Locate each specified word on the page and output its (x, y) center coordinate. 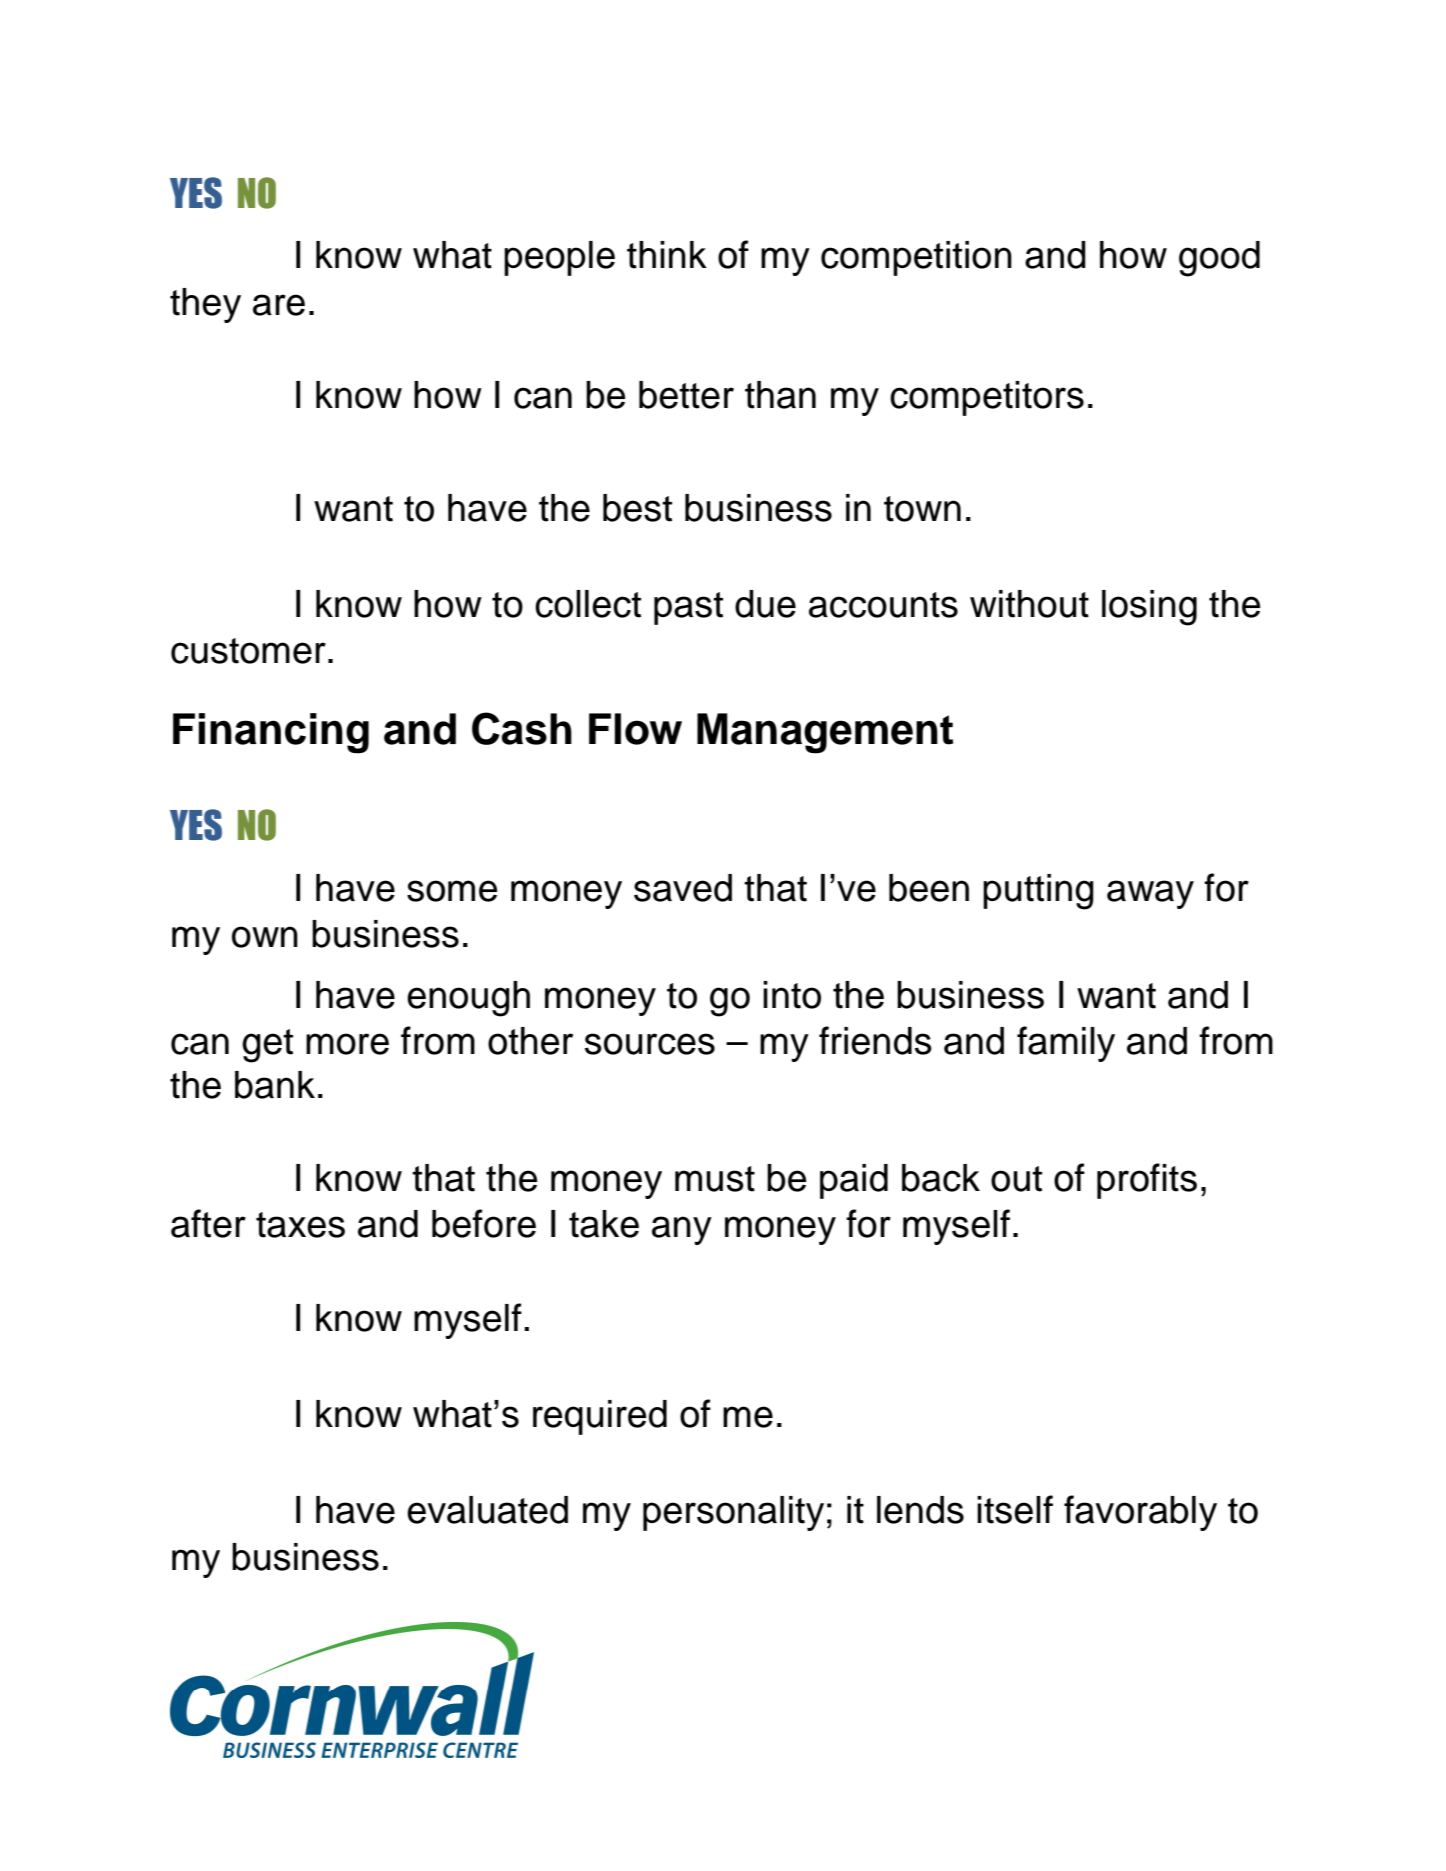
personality (733, 1513)
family (1066, 1044)
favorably (1140, 1513)
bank (275, 1085)
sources (650, 1044)
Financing (271, 733)
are (279, 305)
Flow (635, 729)
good (1219, 259)
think (667, 255)
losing (1149, 608)
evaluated (487, 1510)
